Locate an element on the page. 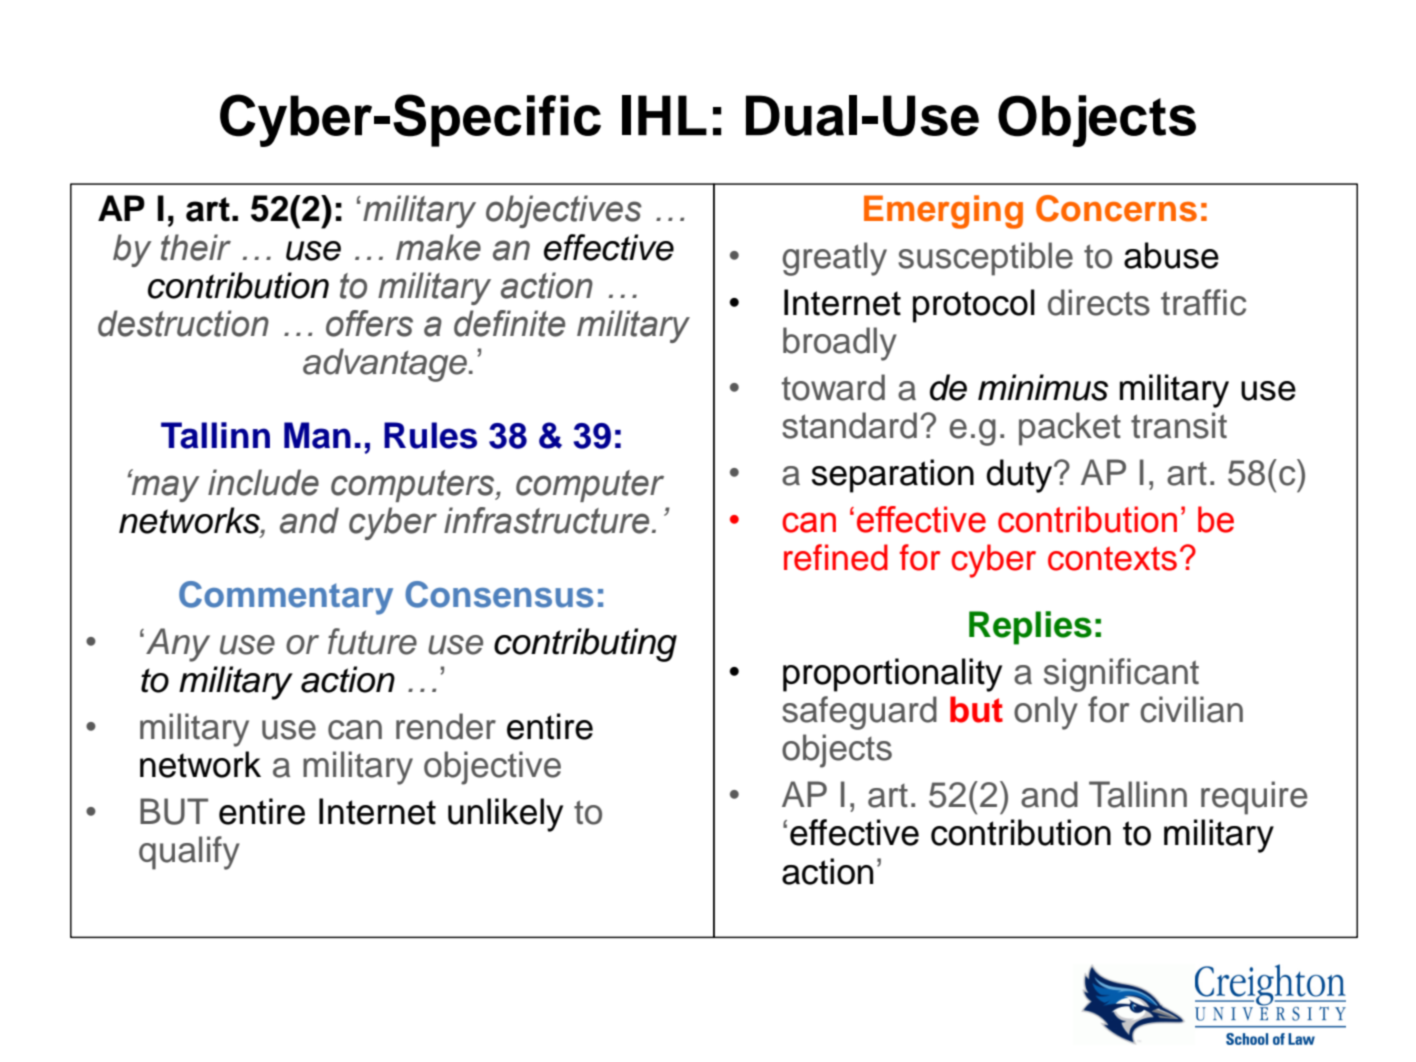  IHL is located at coordinates (664, 115).
